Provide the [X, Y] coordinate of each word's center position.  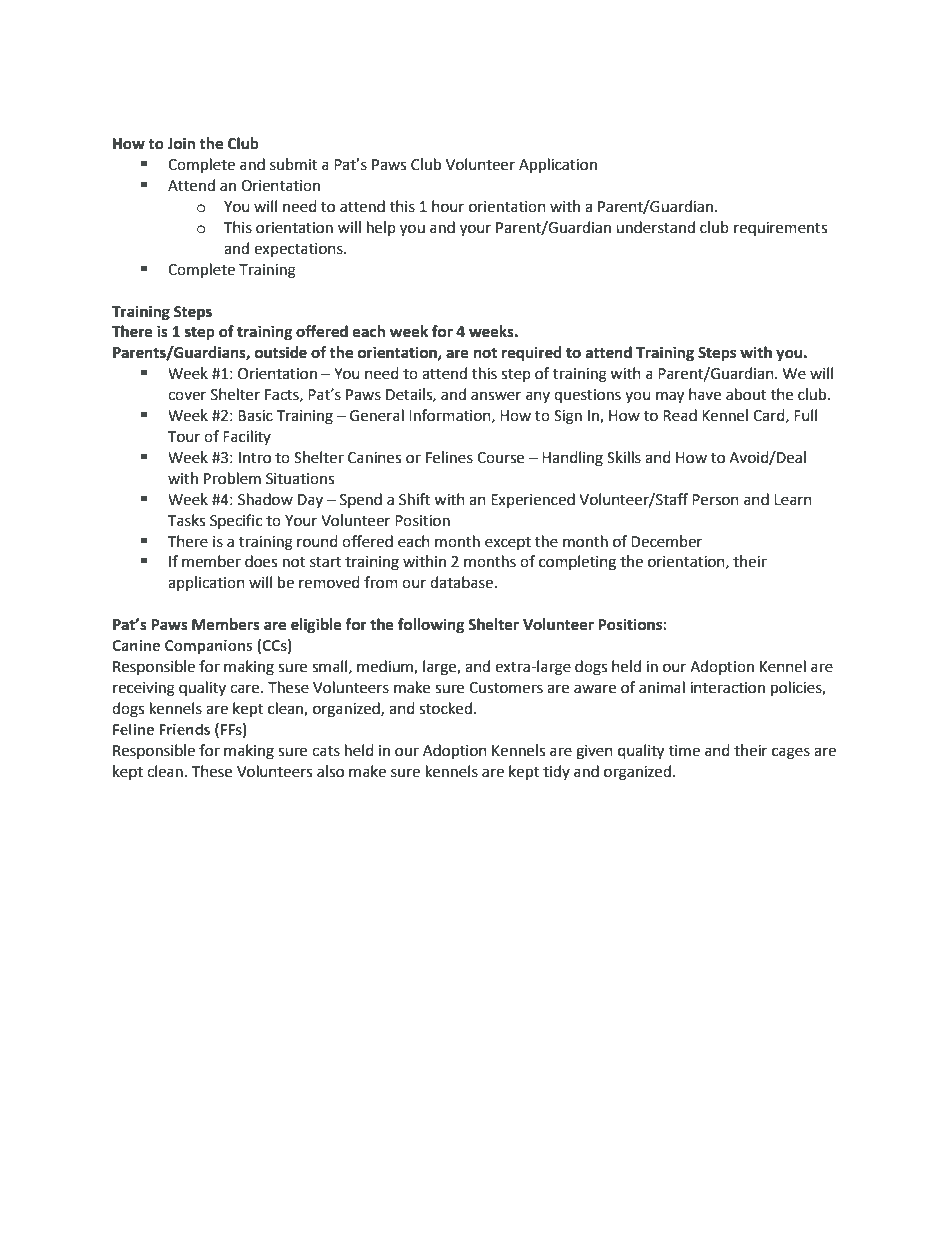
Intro [255, 458]
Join [181, 143]
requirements [780, 229]
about [746, 394]
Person [715, 500]
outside [281, 352]
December [666, 541]
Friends [184, 729]
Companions [209, 647]
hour [448, 206]
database [461, 582]
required [532, 354]
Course [500, 458]
